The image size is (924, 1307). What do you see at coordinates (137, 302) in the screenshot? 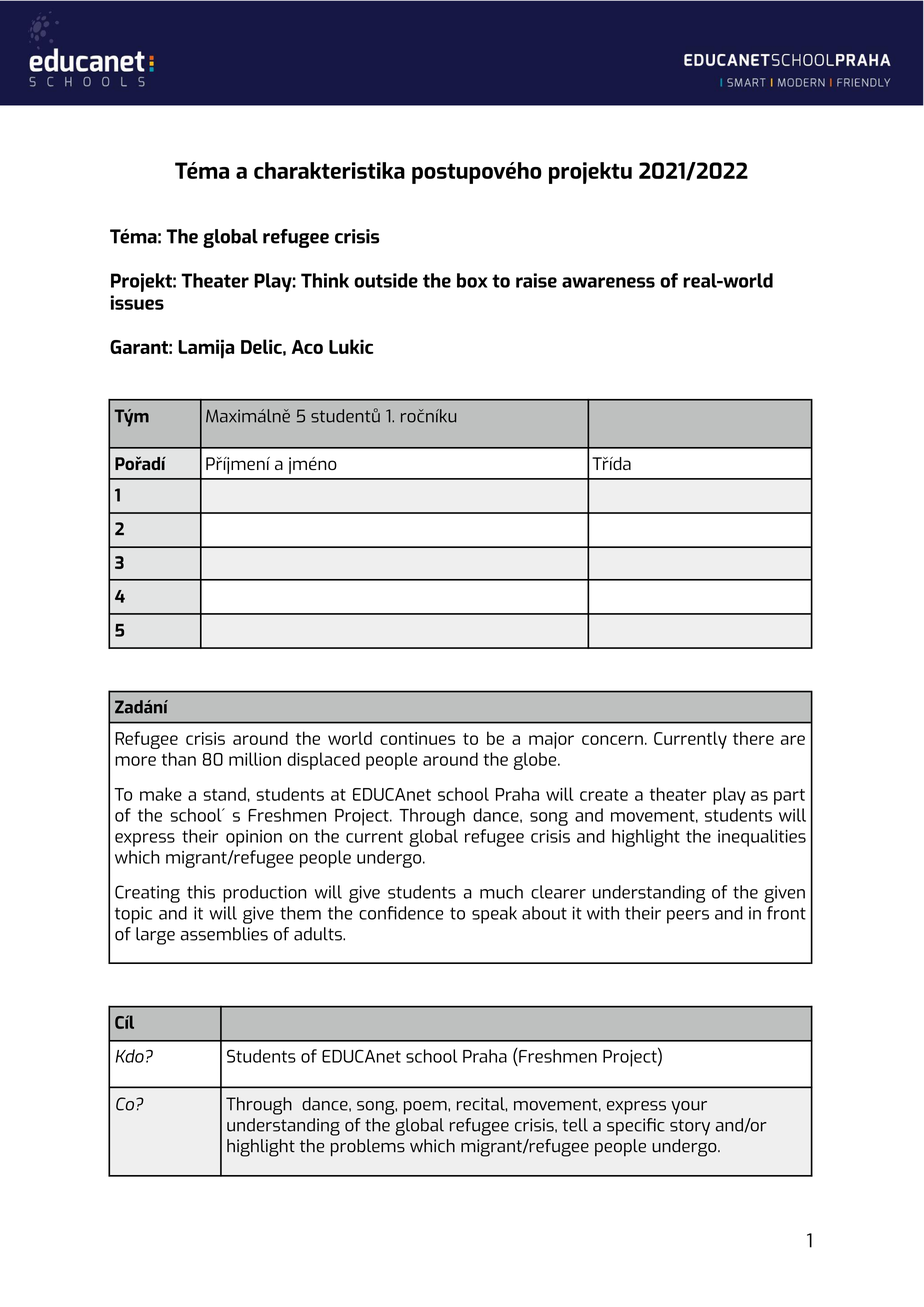
I see `issues` at bounding box center [137, 302].
